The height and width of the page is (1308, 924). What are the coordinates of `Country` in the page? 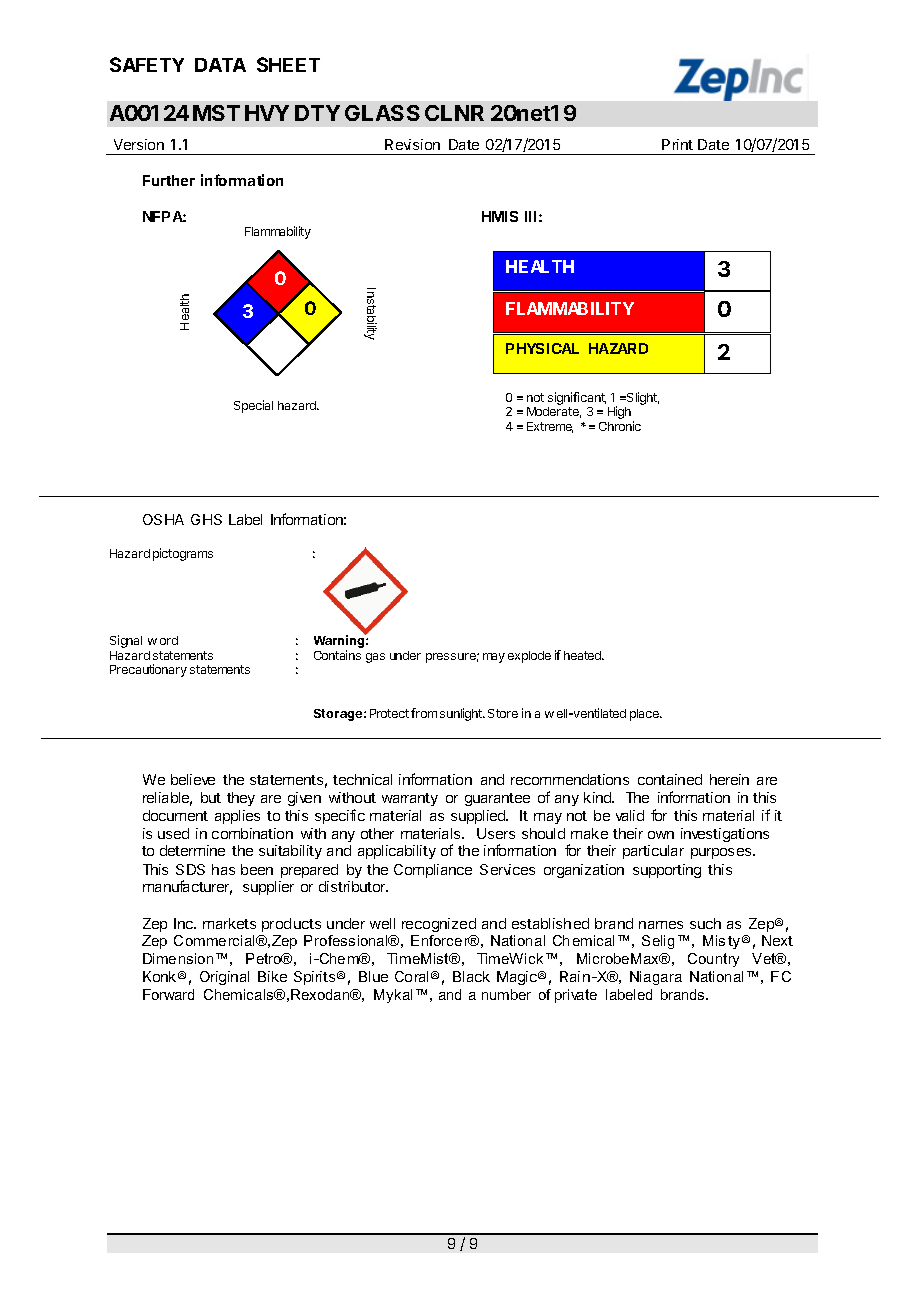 It's located at (713, 960).
